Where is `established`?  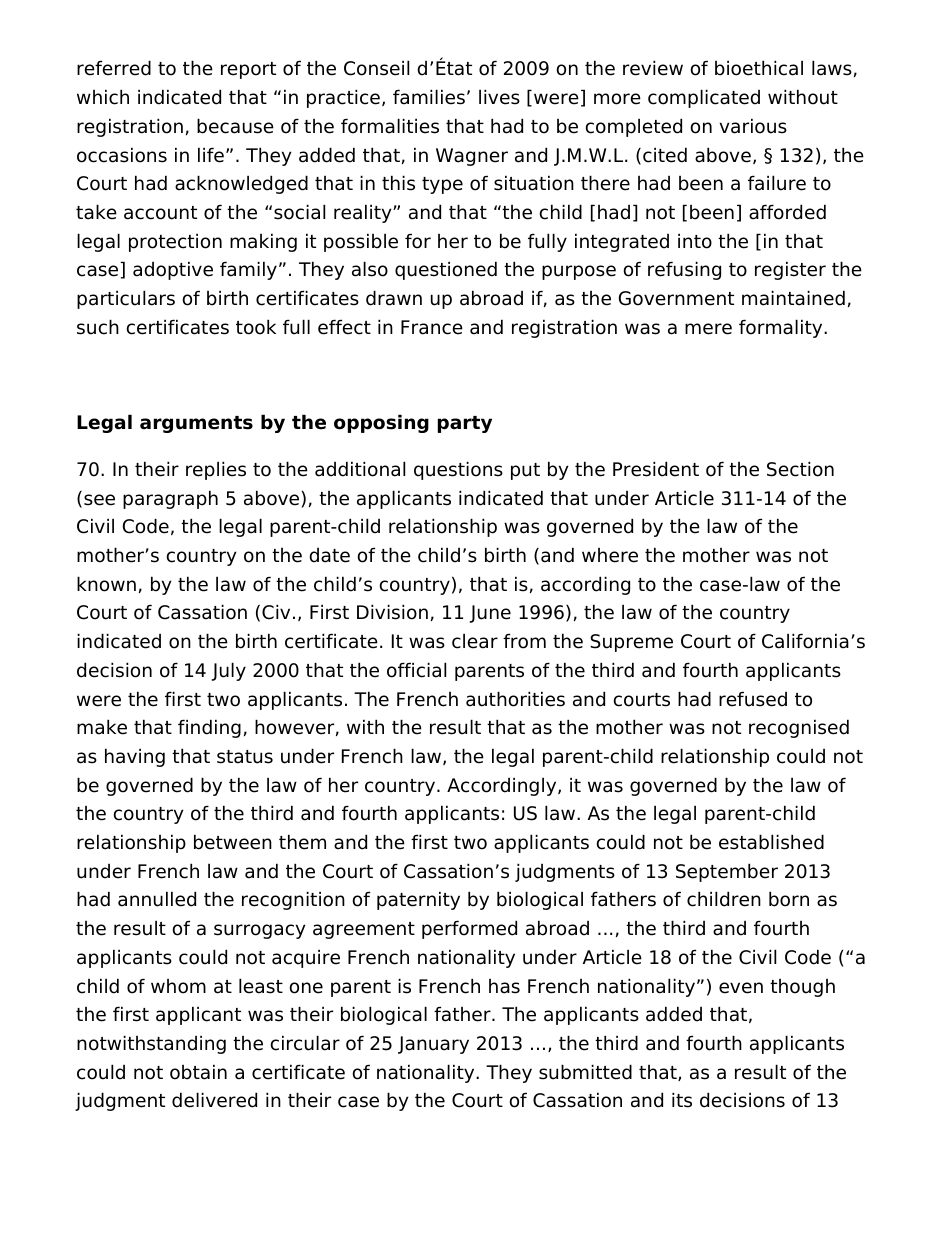 established is located at coordinates (771, 842).
